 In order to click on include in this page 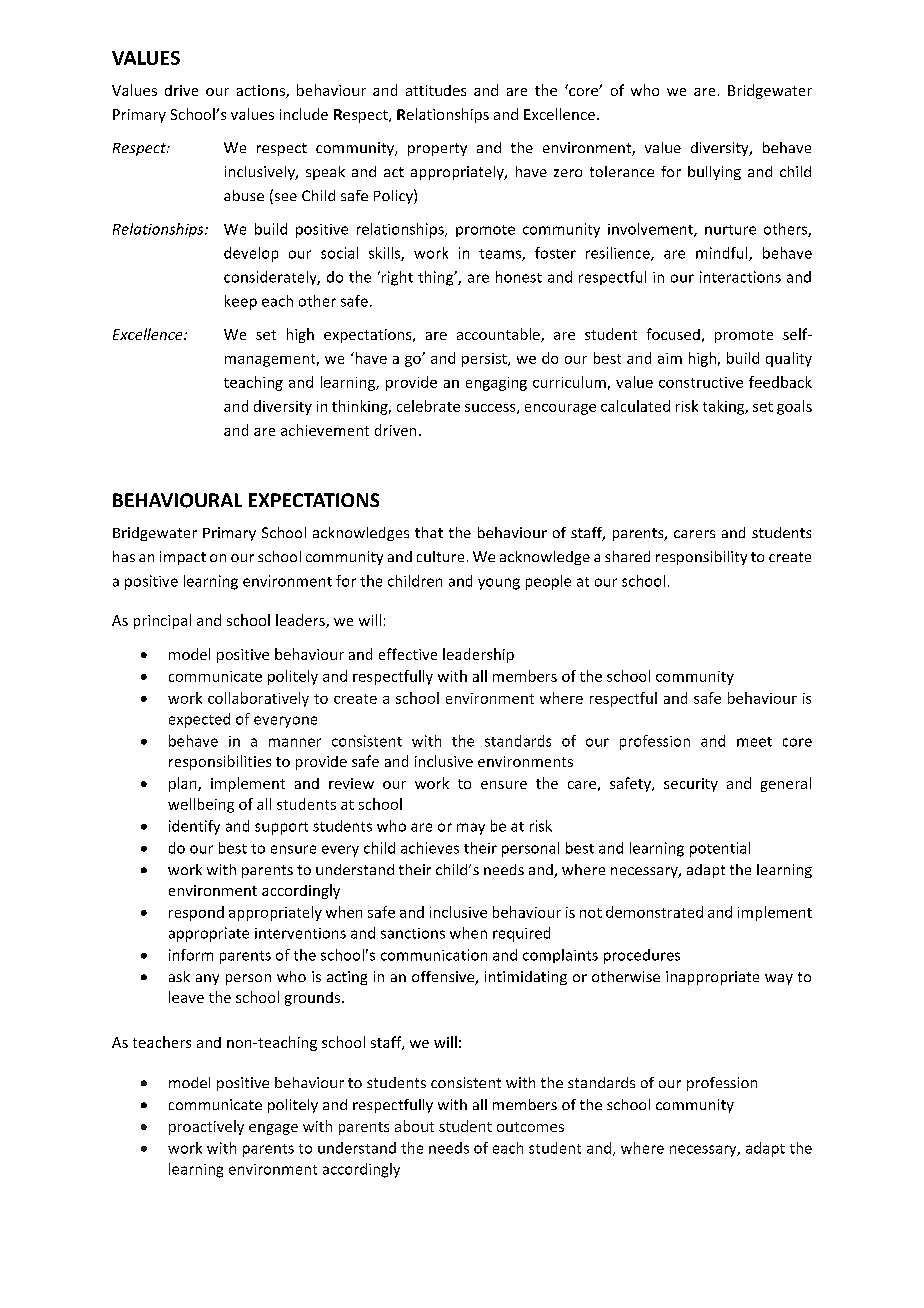, I will do `click(304, 114)`.
